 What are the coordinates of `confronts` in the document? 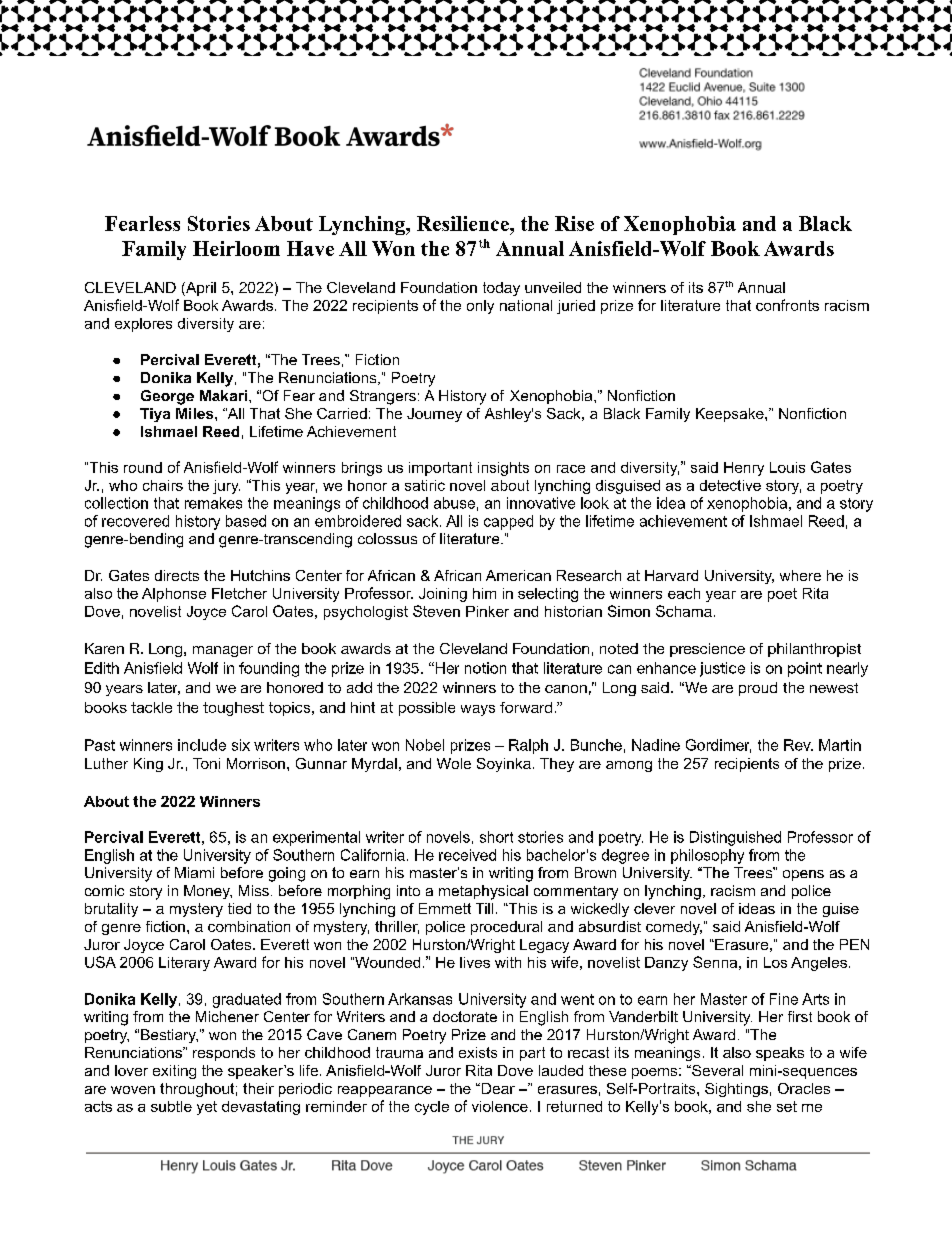 It's located at (787, 305).
